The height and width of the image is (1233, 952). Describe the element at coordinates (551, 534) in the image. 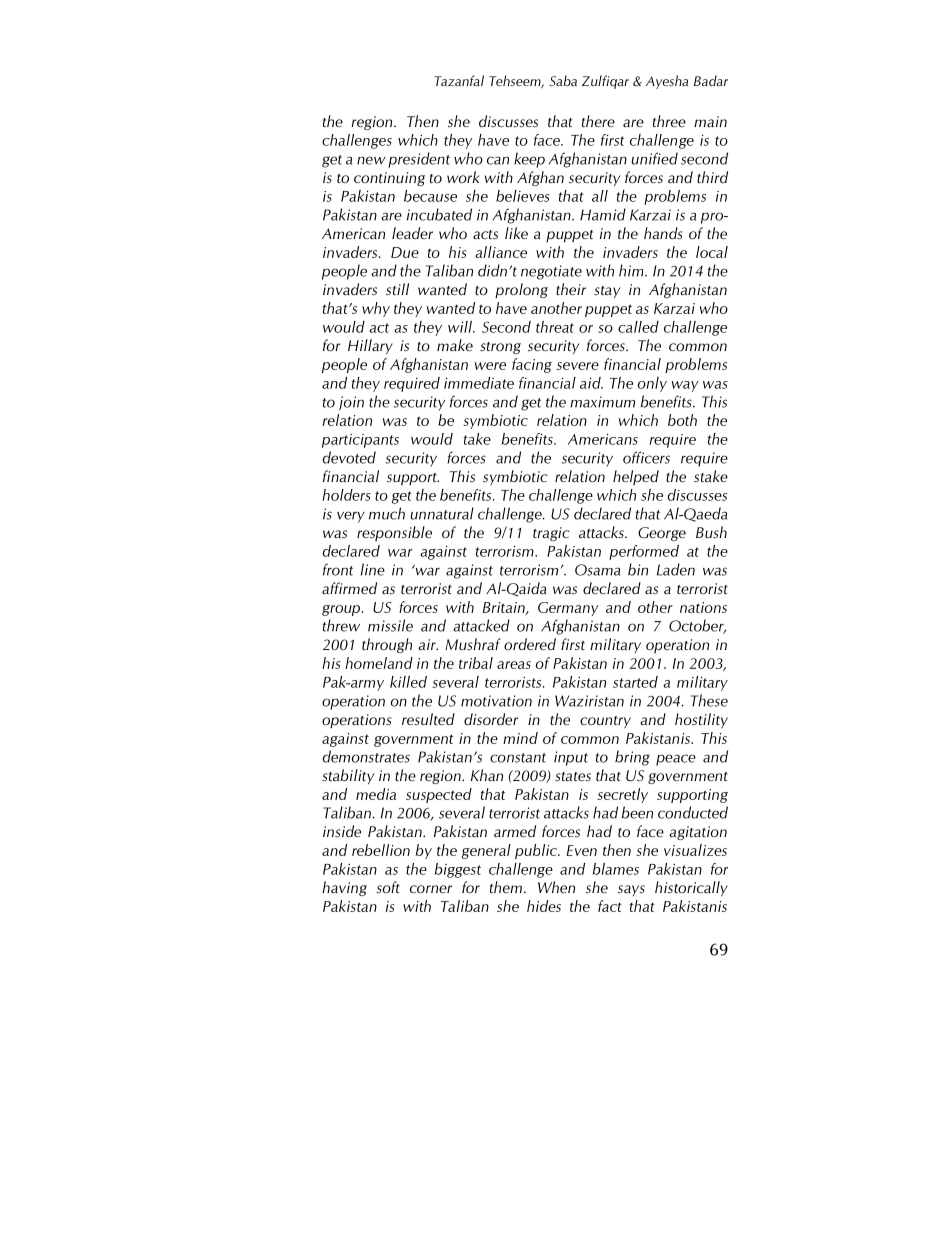

I see `tragic` at that location.
